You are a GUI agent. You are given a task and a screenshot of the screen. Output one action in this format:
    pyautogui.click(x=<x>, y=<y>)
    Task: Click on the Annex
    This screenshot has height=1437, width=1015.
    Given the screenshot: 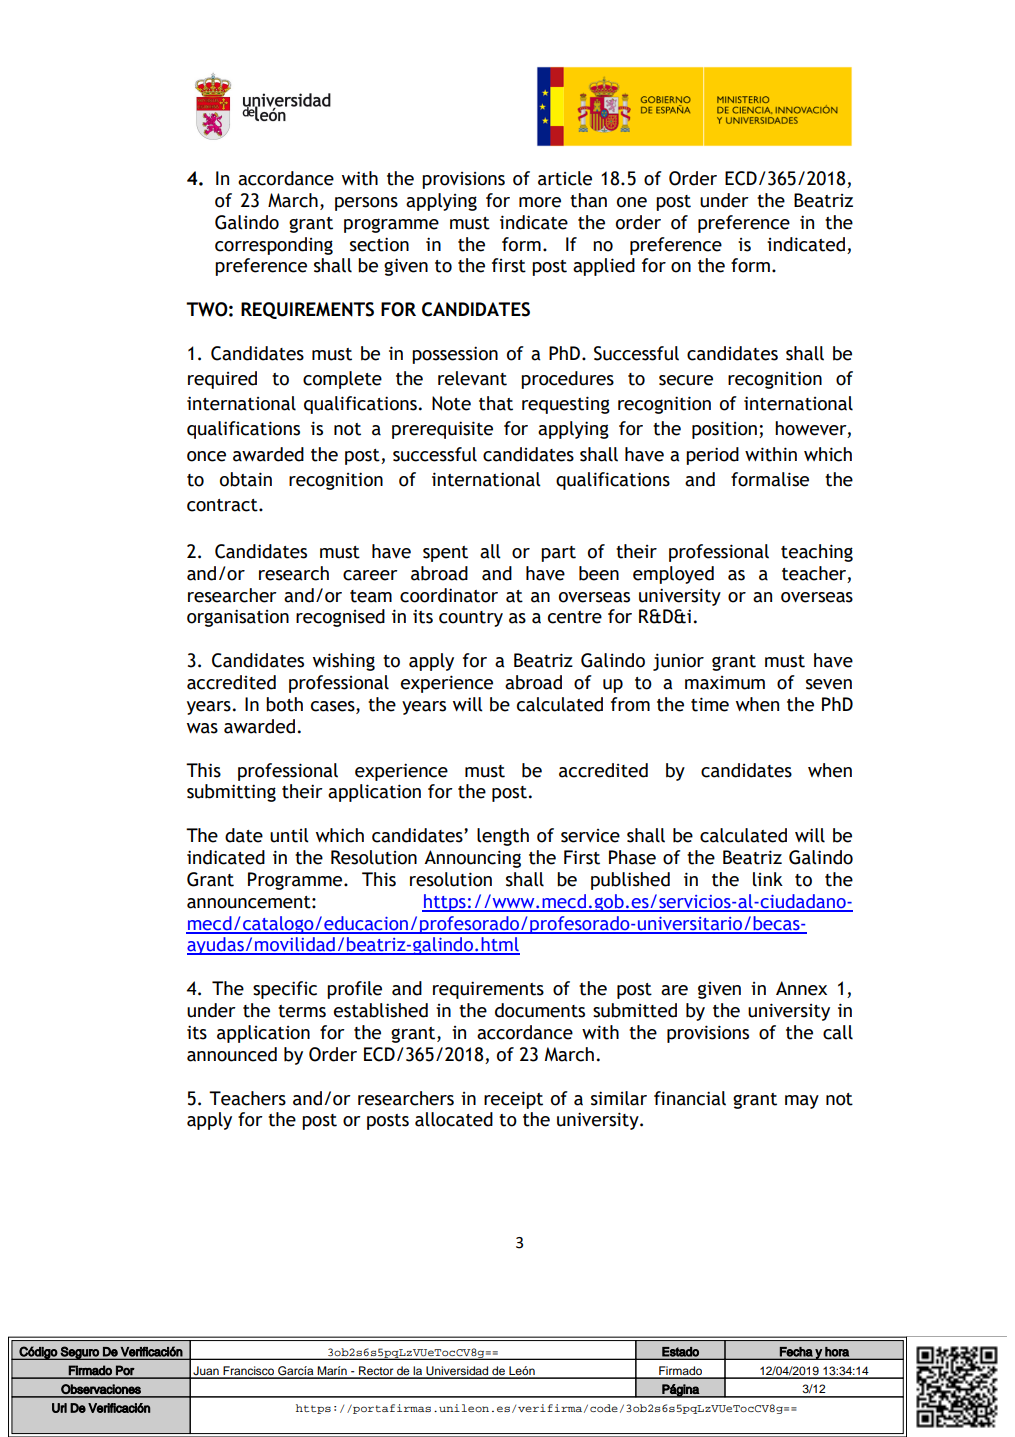 What is the action you would take?
    pyautogui.click(x=801, y=988)
